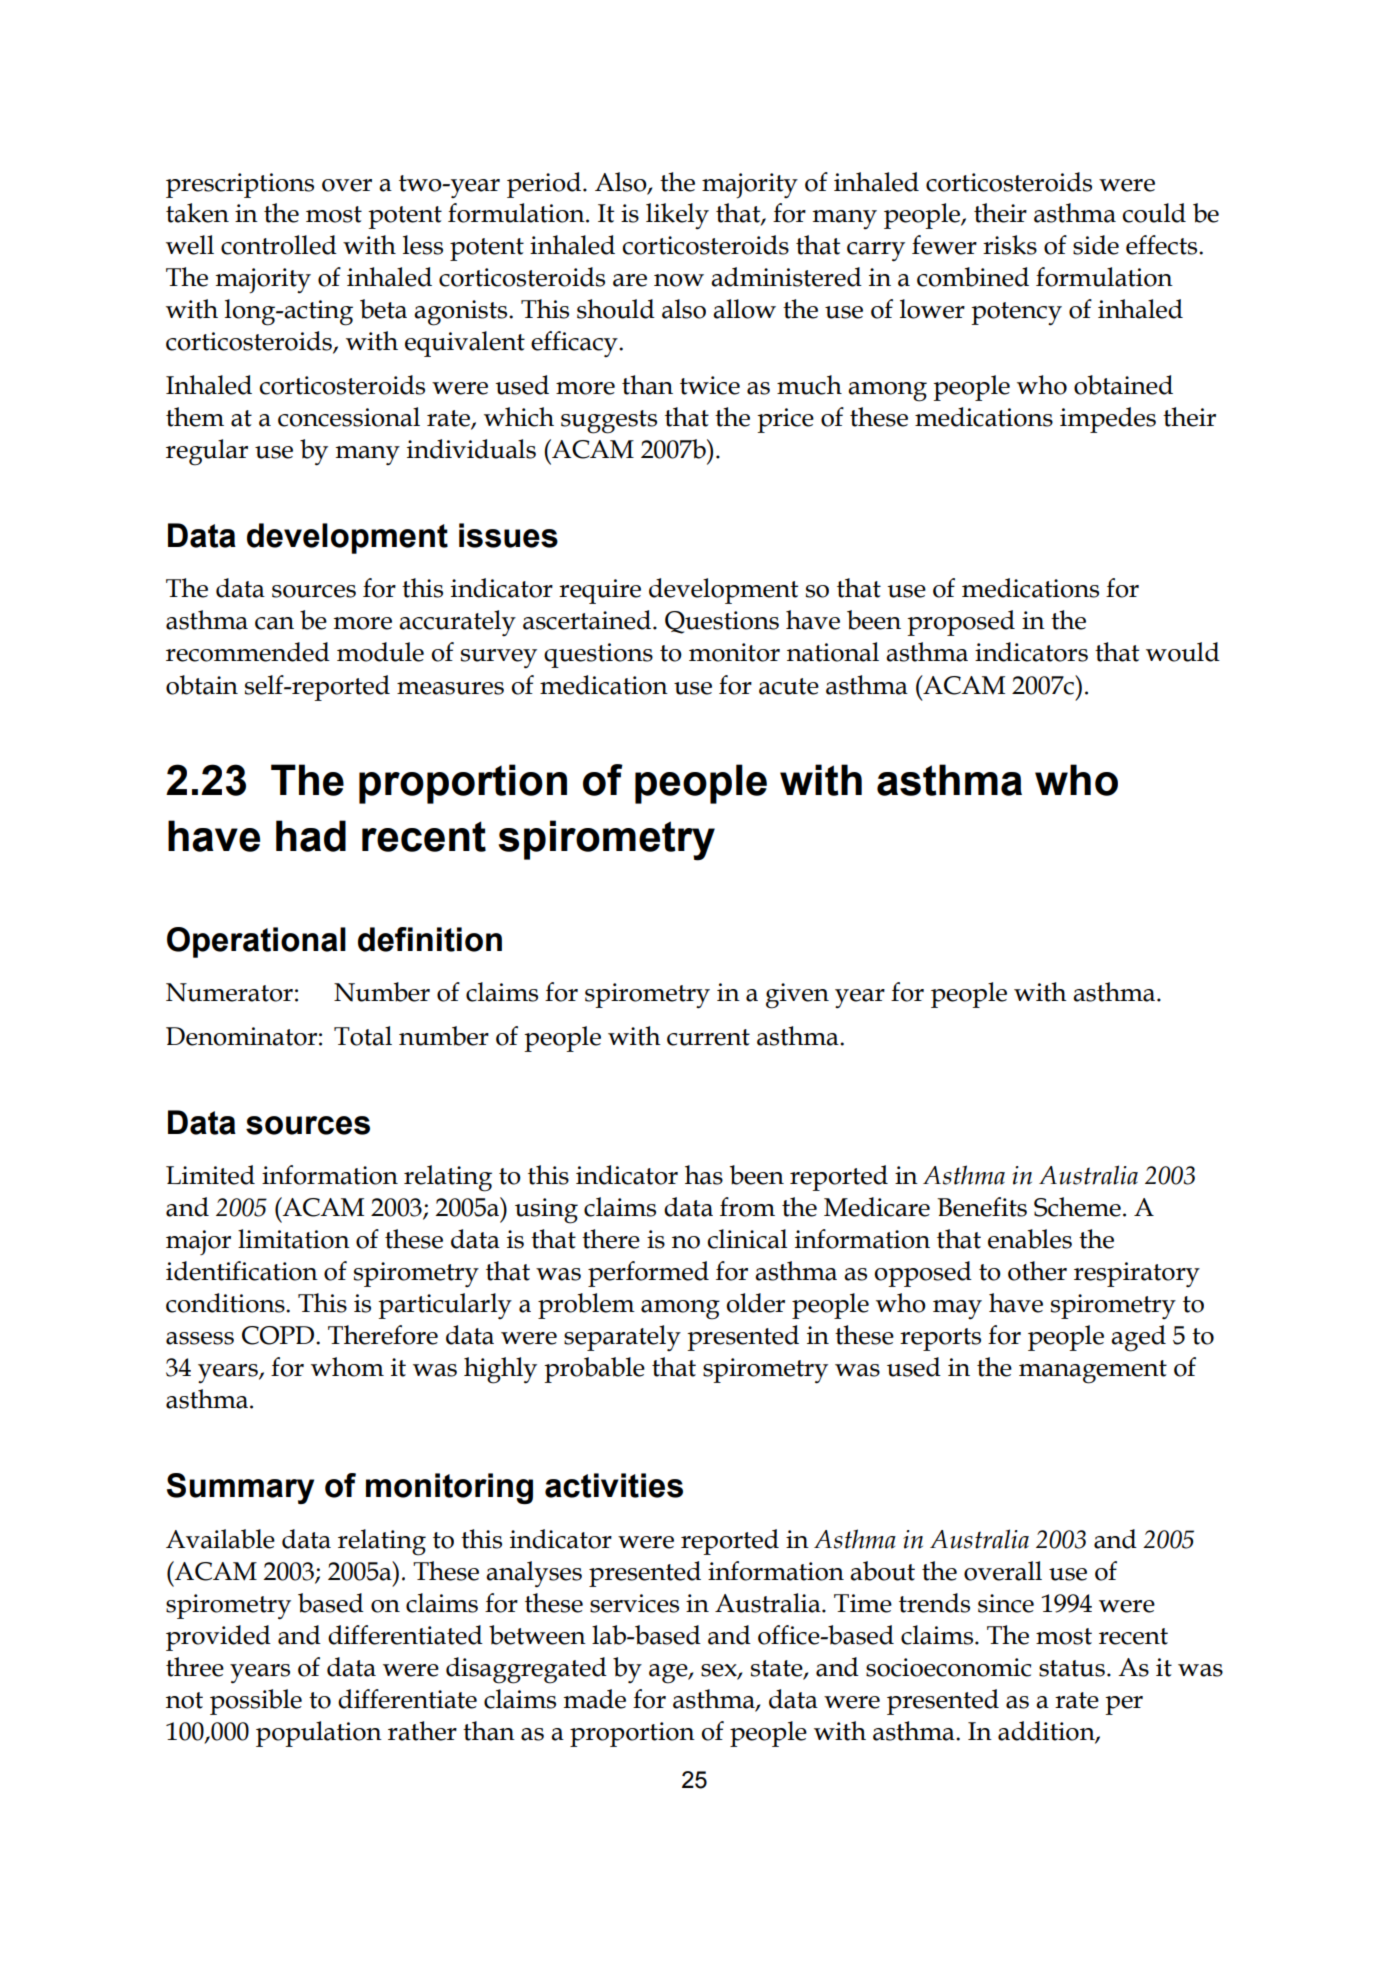  What do you see at coordinates (704, 1175) in the image?
I see `has` at bounding box center [704, 1175].
